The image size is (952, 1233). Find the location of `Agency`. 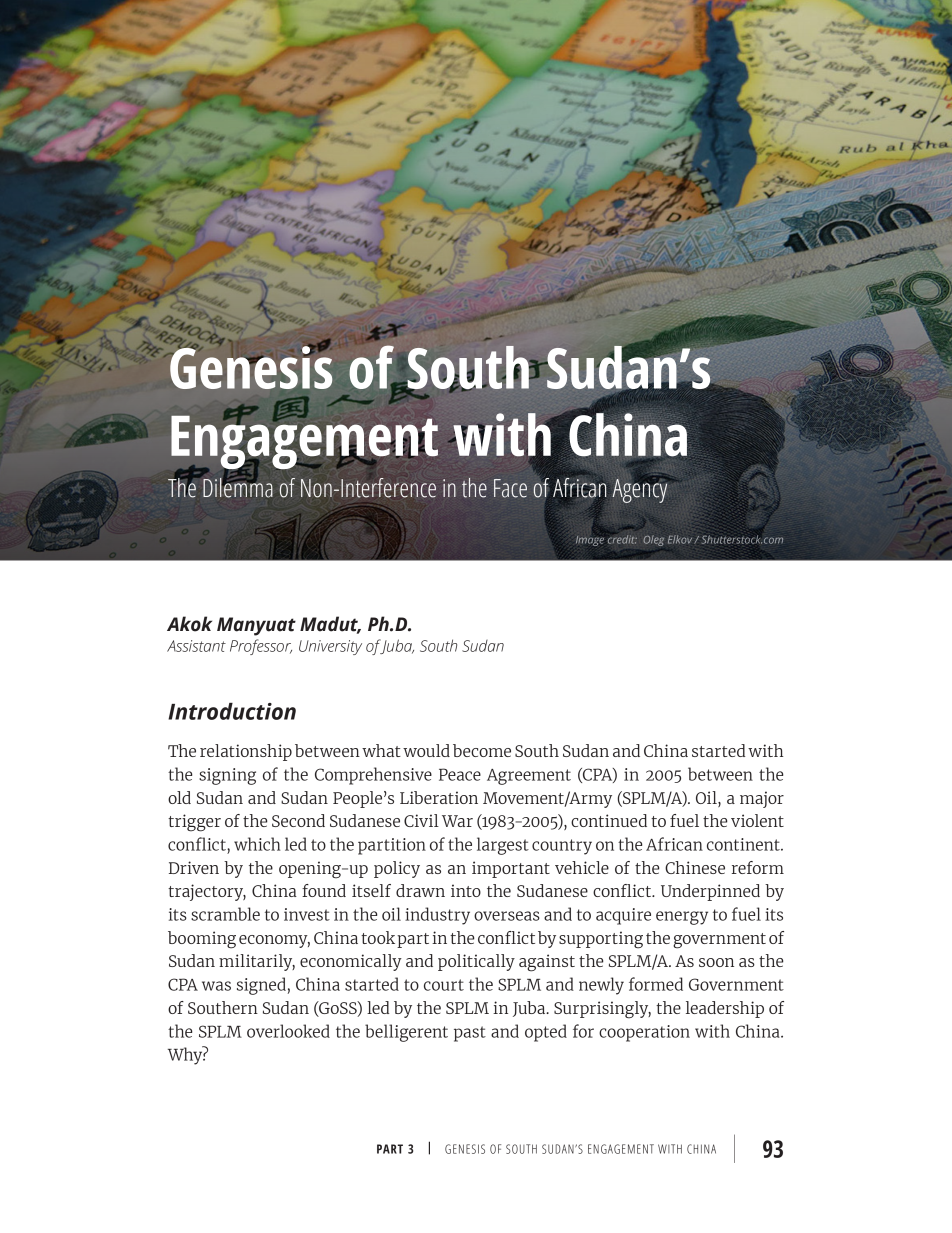

Agency is located at coordinates (641, 490).
